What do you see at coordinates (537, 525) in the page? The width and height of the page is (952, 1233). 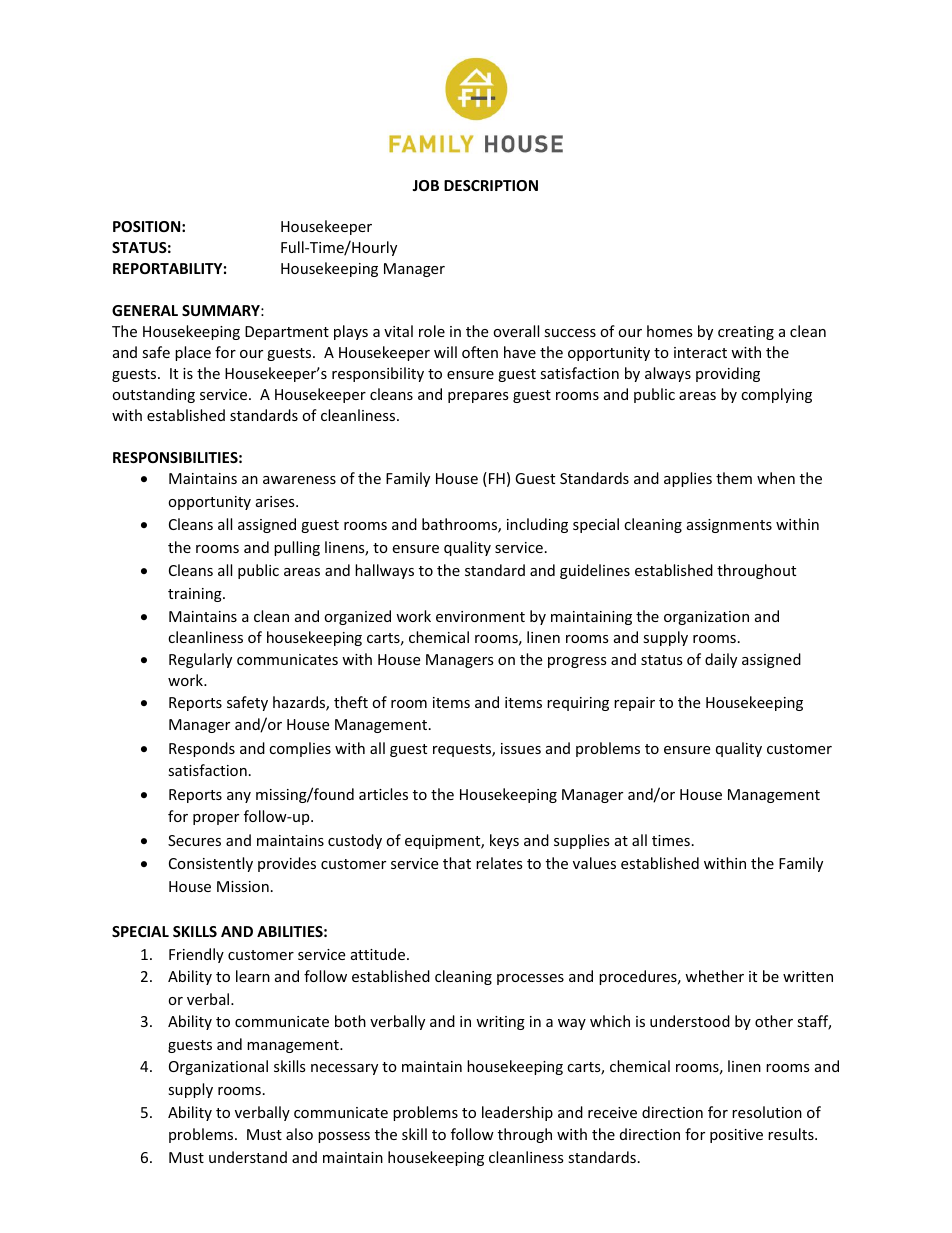 I see `including` at bounding box center [537, 525].
